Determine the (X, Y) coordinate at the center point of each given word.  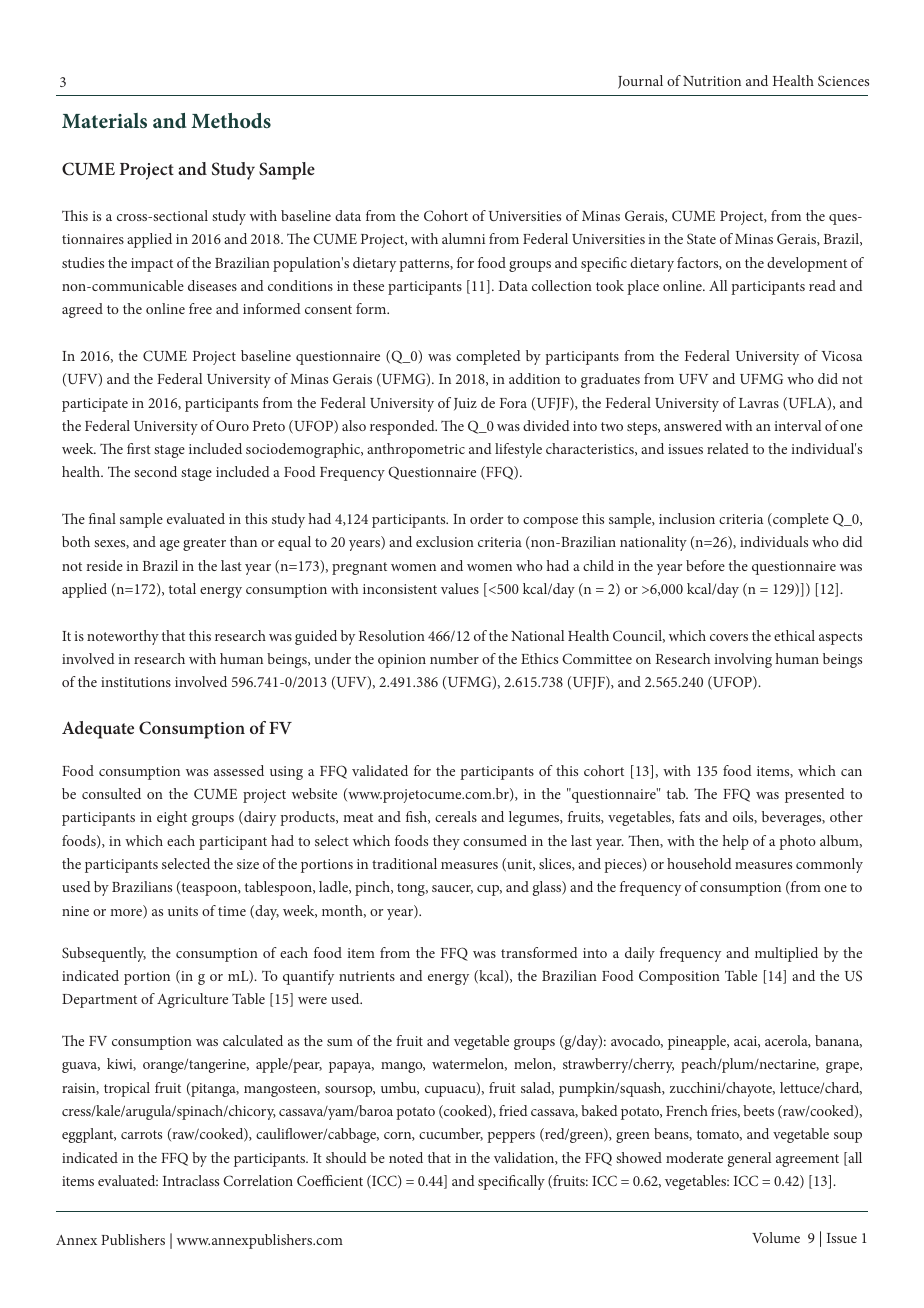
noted (406, 1157)
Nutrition (712, 81)
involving (743, 660)
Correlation (258, 1180)
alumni (463, 238)
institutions (136, 682)
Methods (231, 120)
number (454, 658)
